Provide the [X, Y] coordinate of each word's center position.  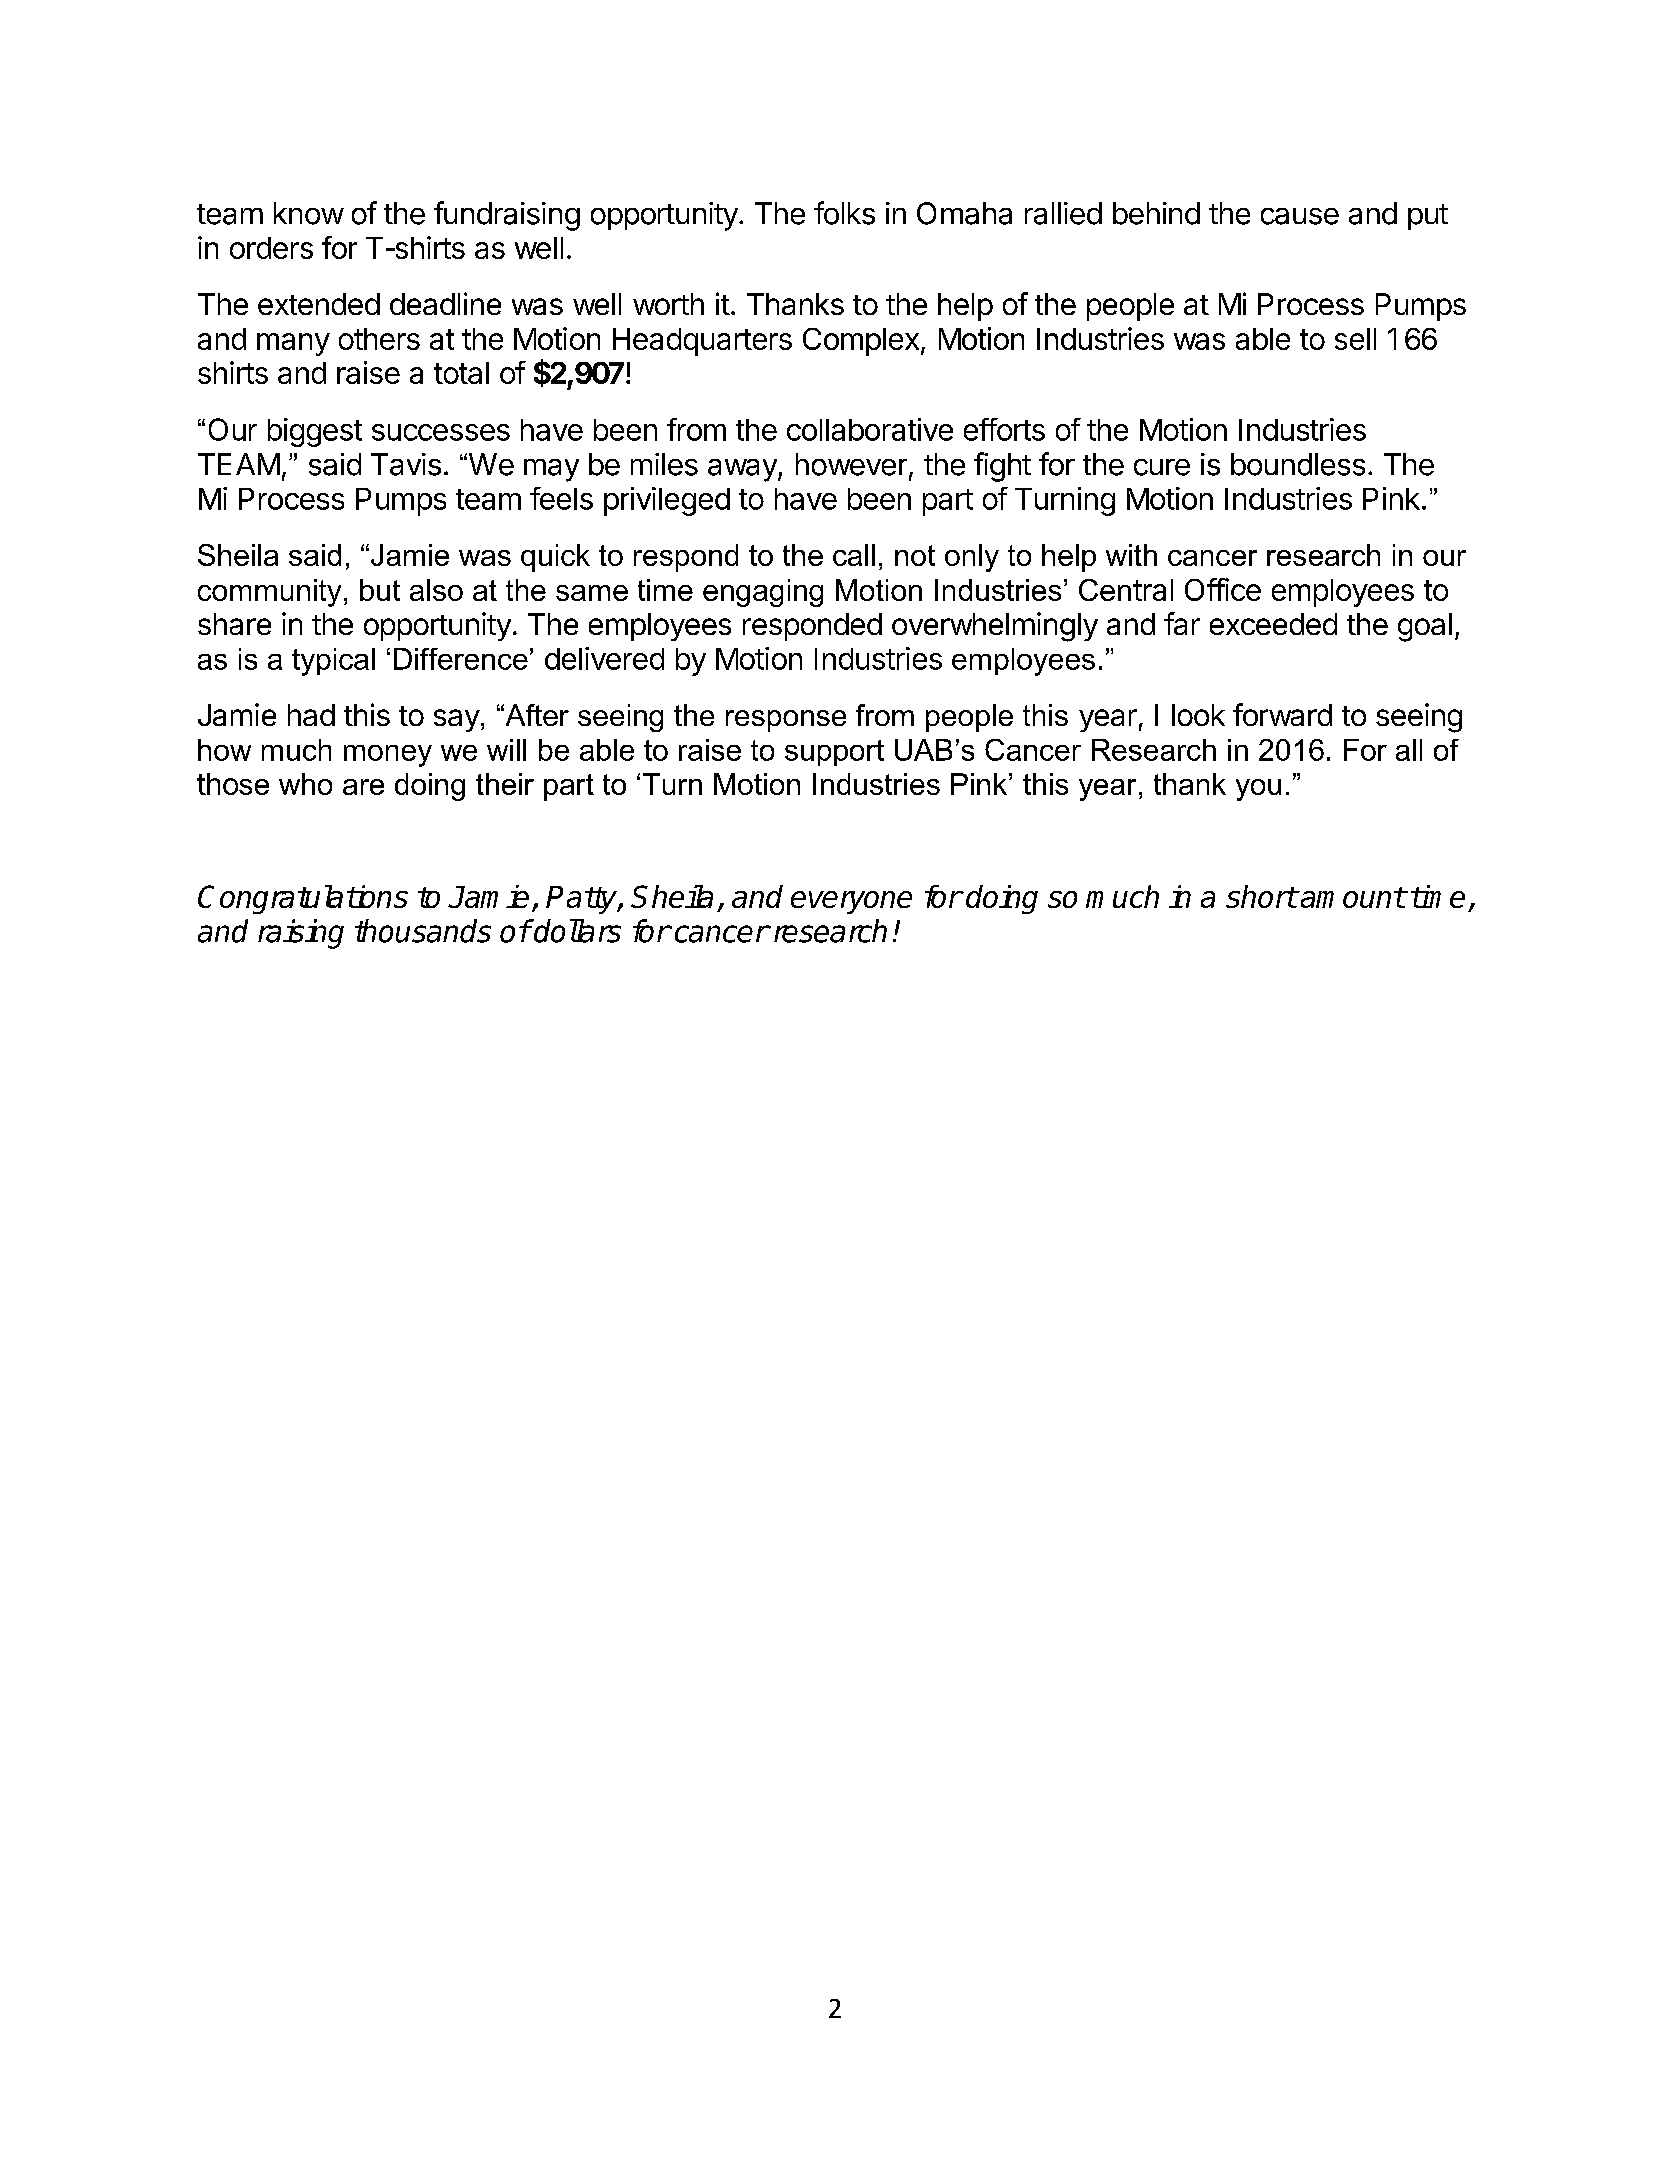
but [380, 590]
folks [844, 213]
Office [1223, 589]
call [854, 555]
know [309, 213]
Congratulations [303, 899]
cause [1300, 216]
